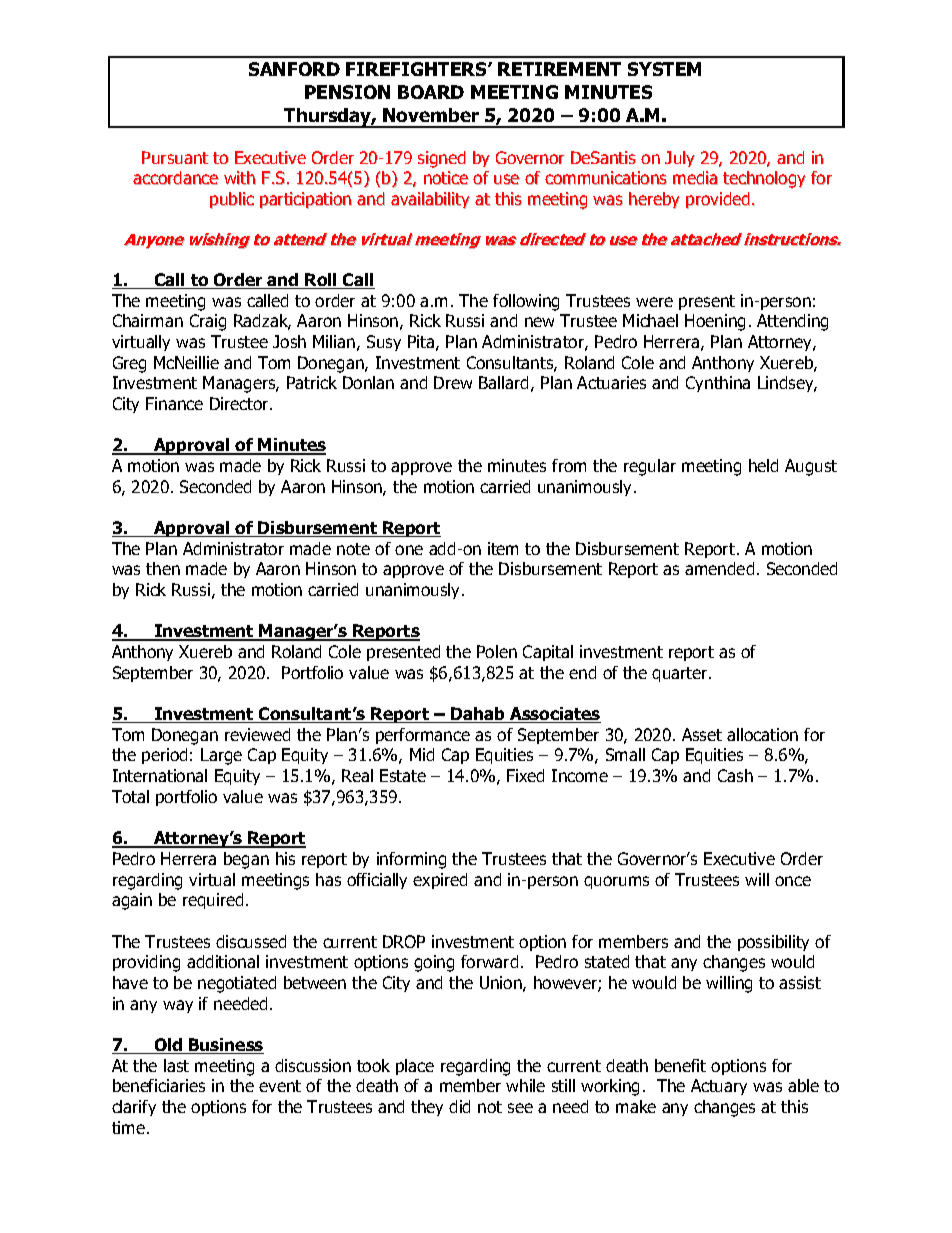  What do you see at coordinates (163, 568) in the screenshot?
I see `then` at bounding box center [163, 568].
